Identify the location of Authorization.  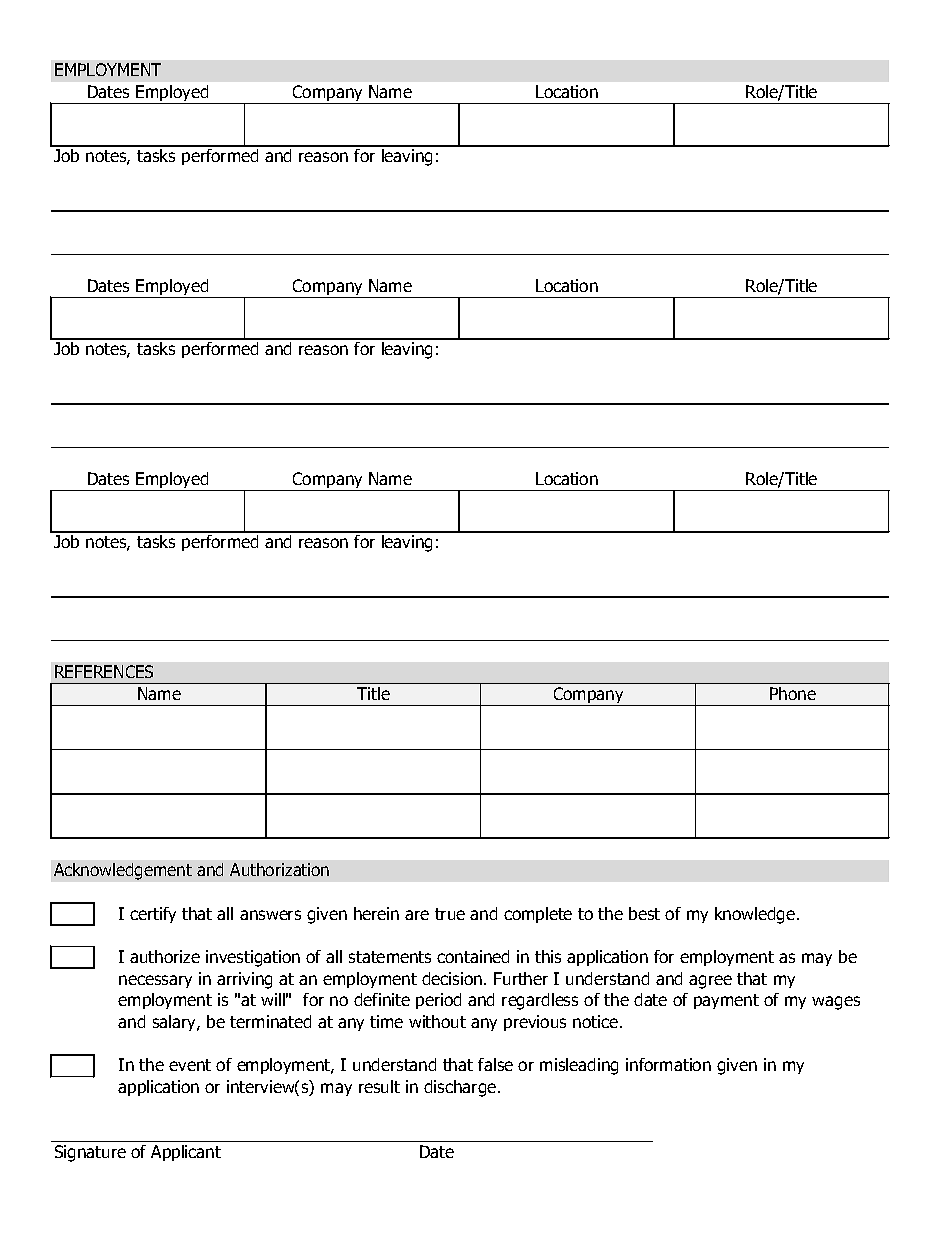
(279, 869).
